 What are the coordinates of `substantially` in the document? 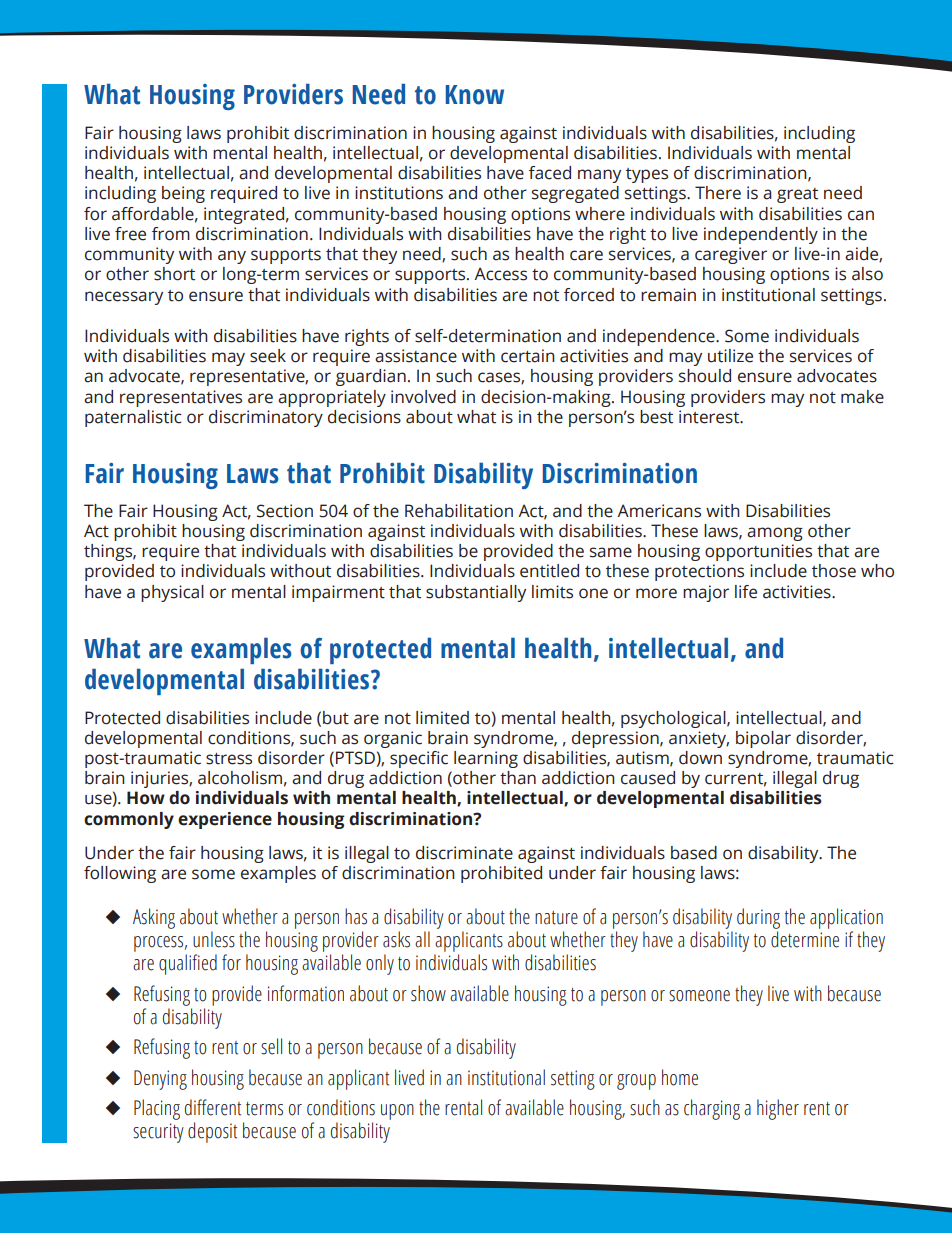 It's located at (476, 593).
